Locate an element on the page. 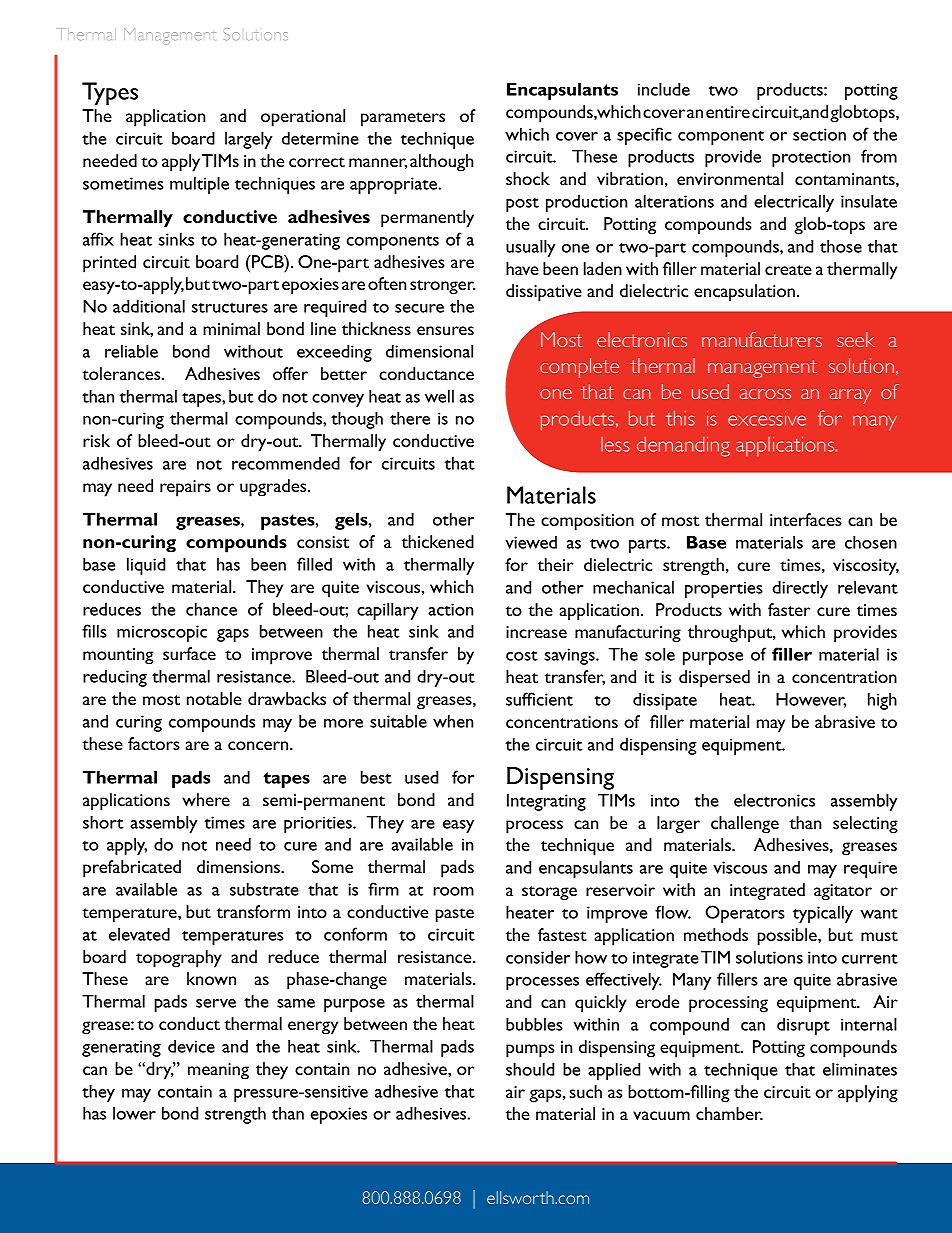  parameters is located at coordinates (403, 119).
